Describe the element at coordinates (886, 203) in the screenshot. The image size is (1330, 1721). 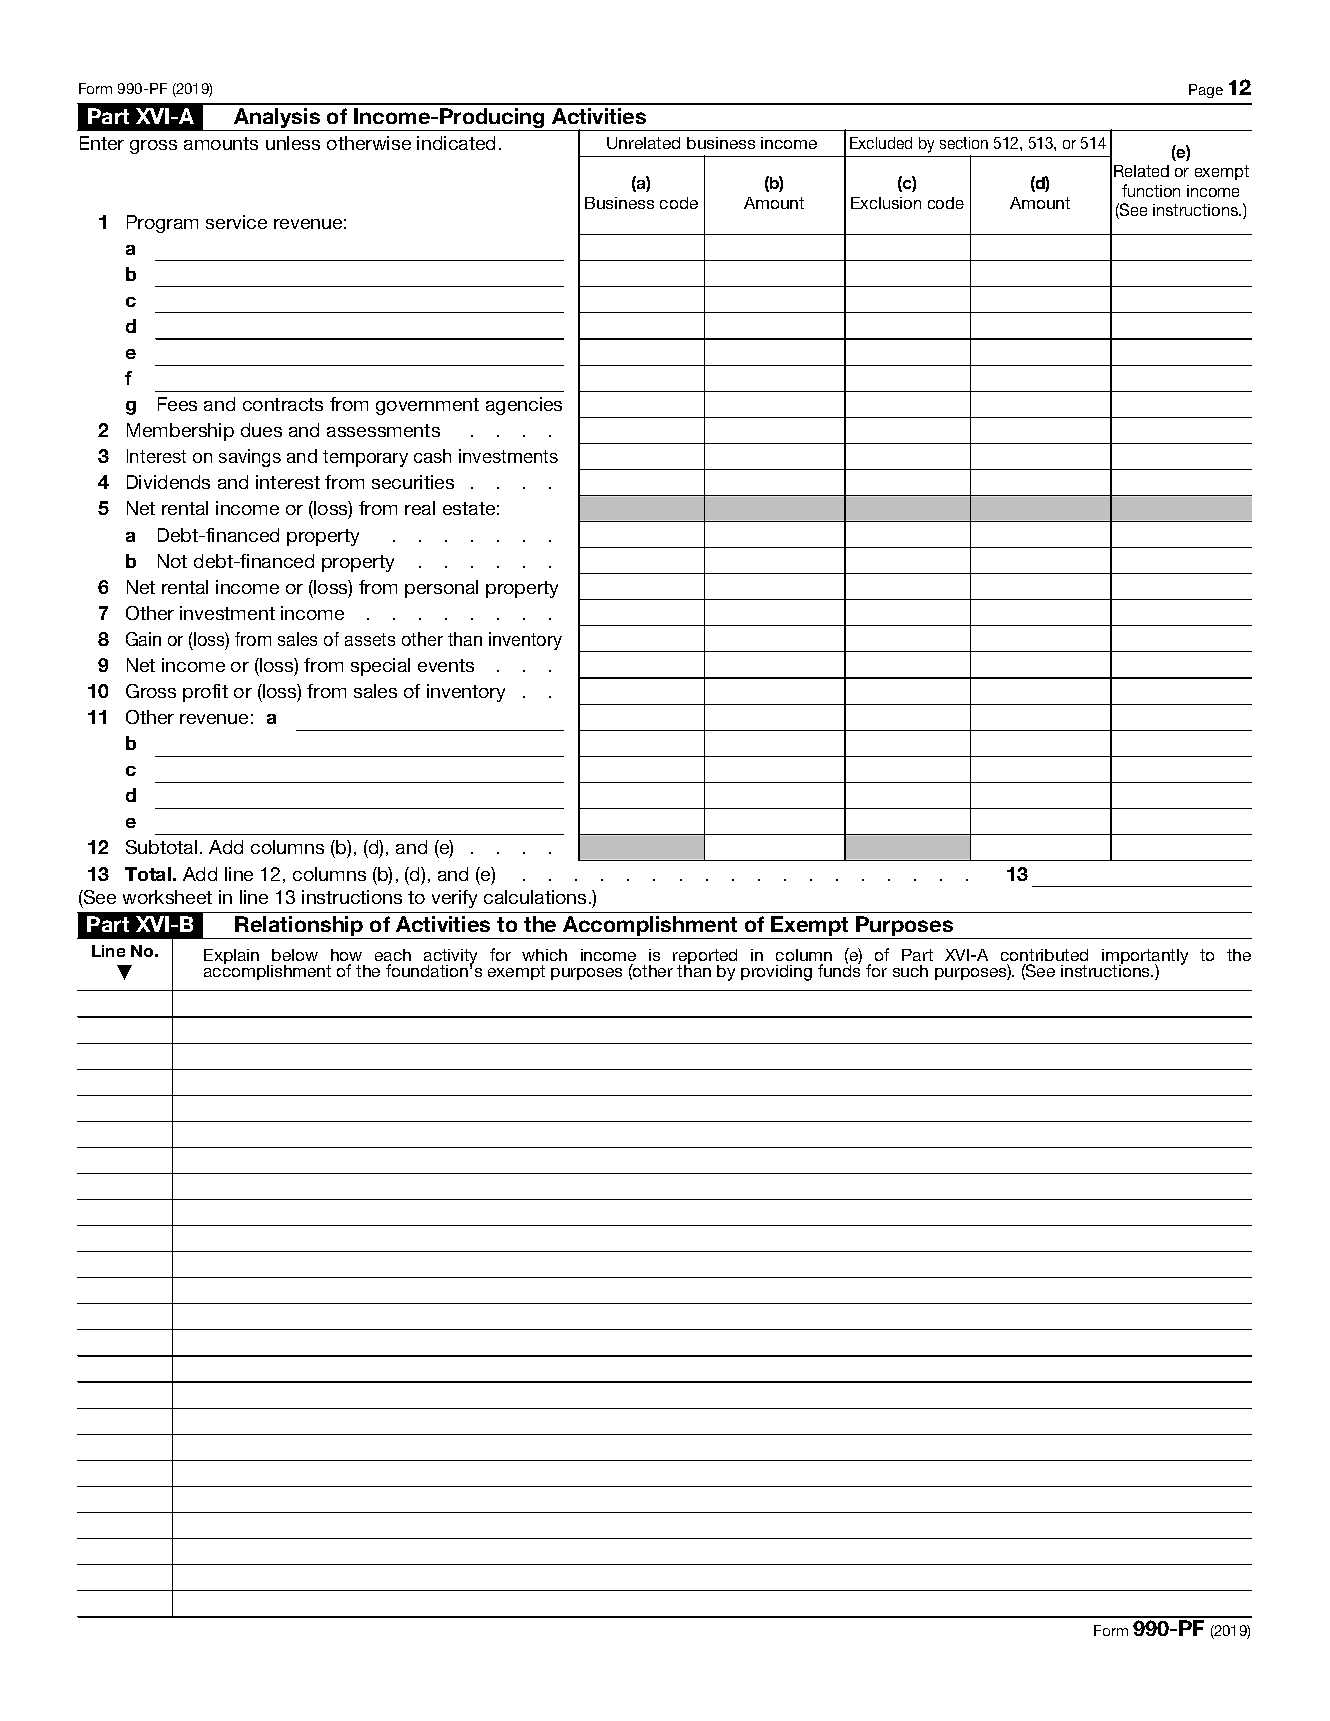
I see `Exclusion` at that location.
